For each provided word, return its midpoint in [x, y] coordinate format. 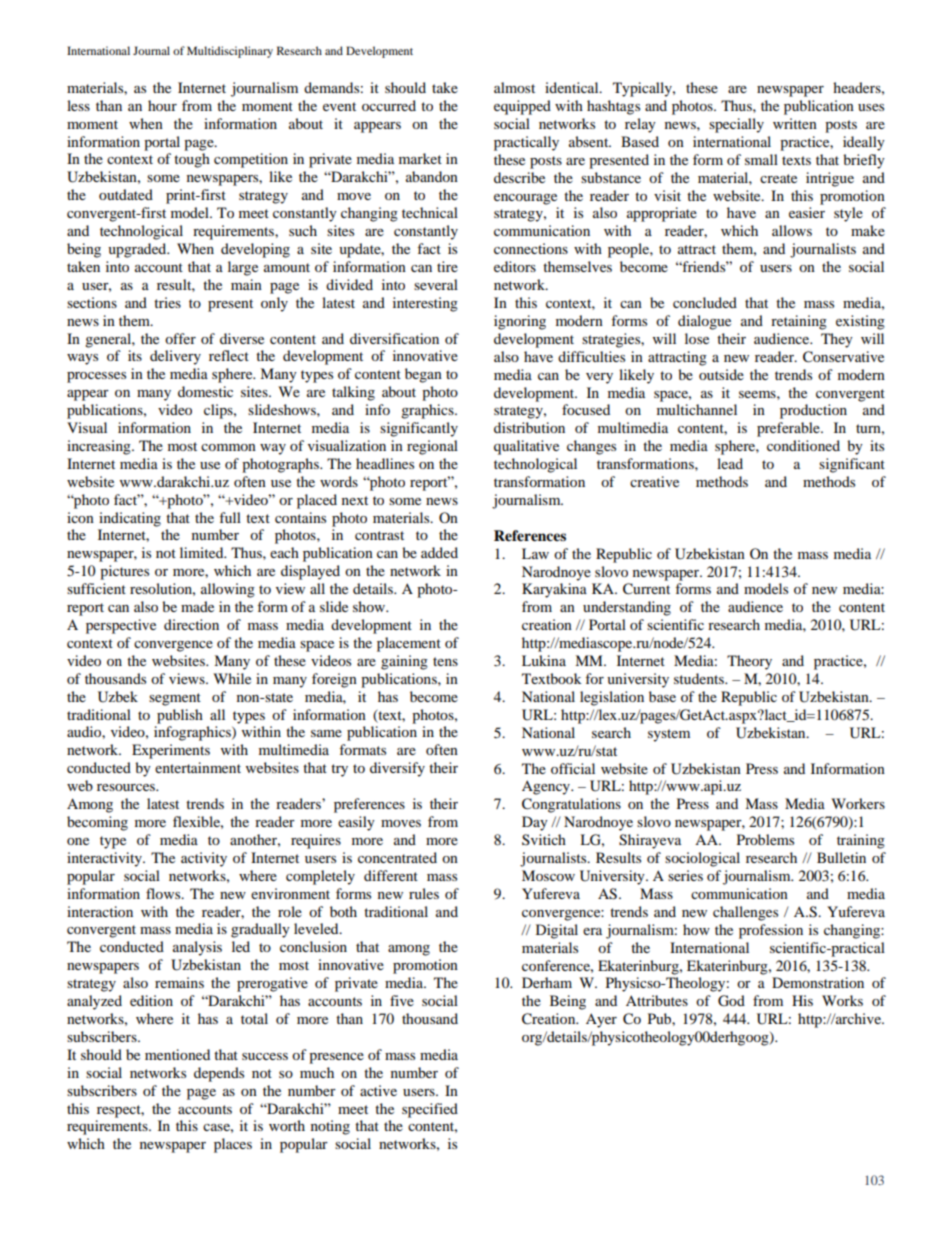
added [439, 552]
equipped [522, 107]
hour [162, 105]
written [795, 123]
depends [219, 1074]
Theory [749, 662]
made [197, 606]
